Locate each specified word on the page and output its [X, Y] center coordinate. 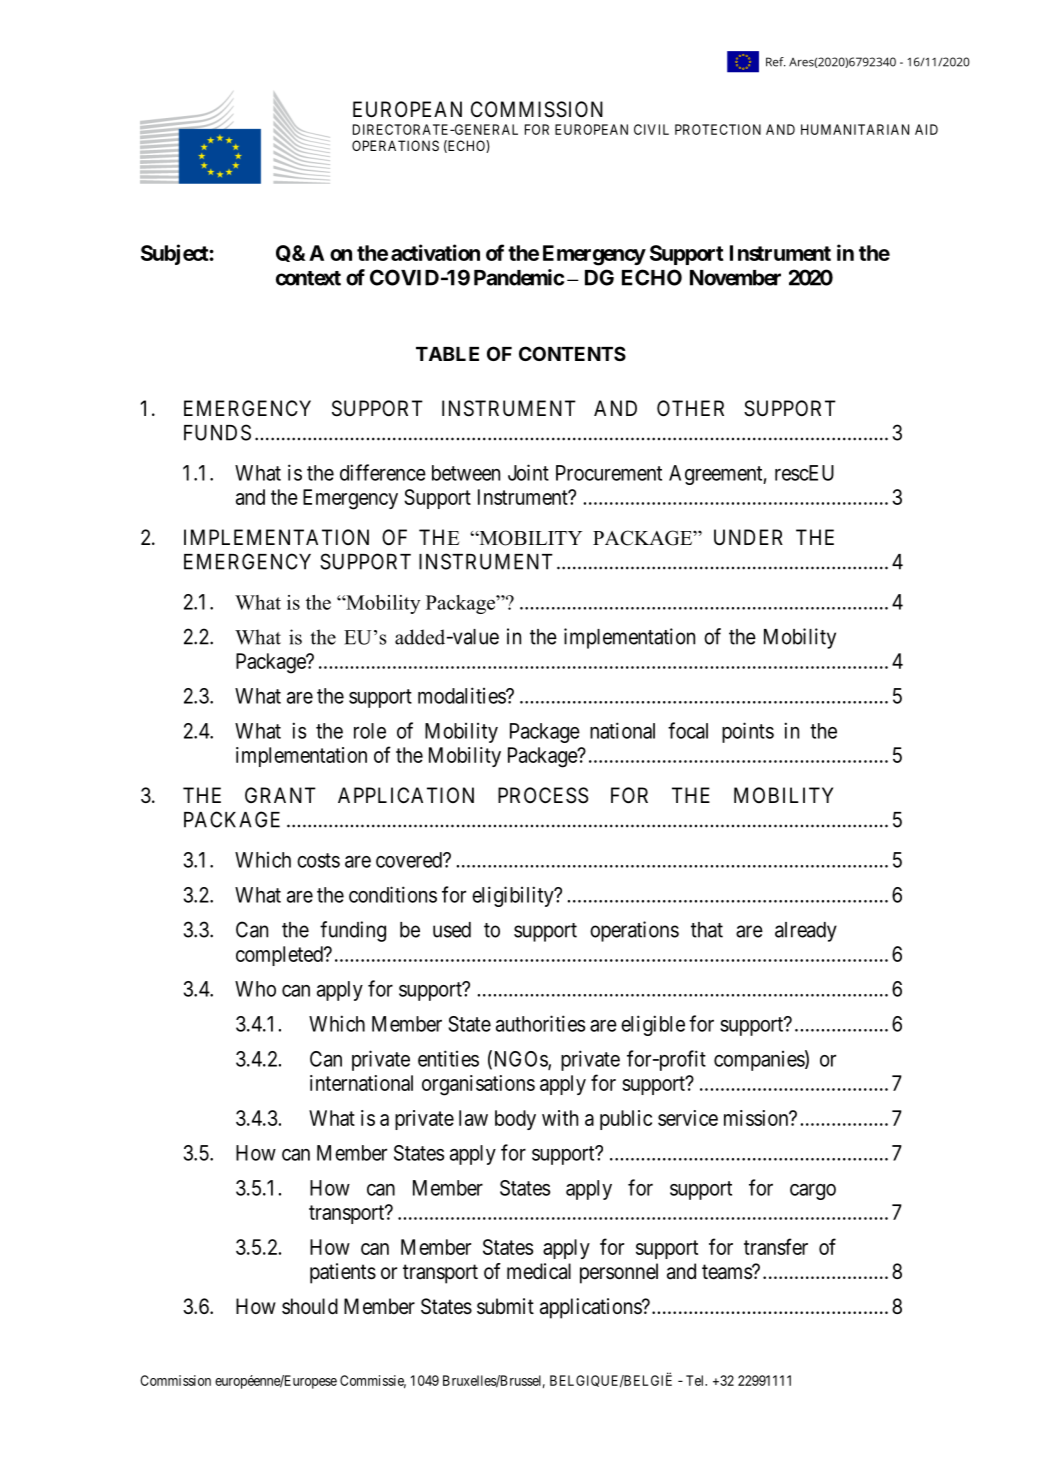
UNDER [748, 537]
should [310, 1306]
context [308, 278]
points [748, 732]
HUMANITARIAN [855, 129]
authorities [540, 1023]
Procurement [609, 473]
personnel [619, 1273]
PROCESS [543, 795]
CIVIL [651, 129]
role [370, 731]
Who [255, 989]
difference [383, 472]
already [806, 932]
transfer [776, 1246]
